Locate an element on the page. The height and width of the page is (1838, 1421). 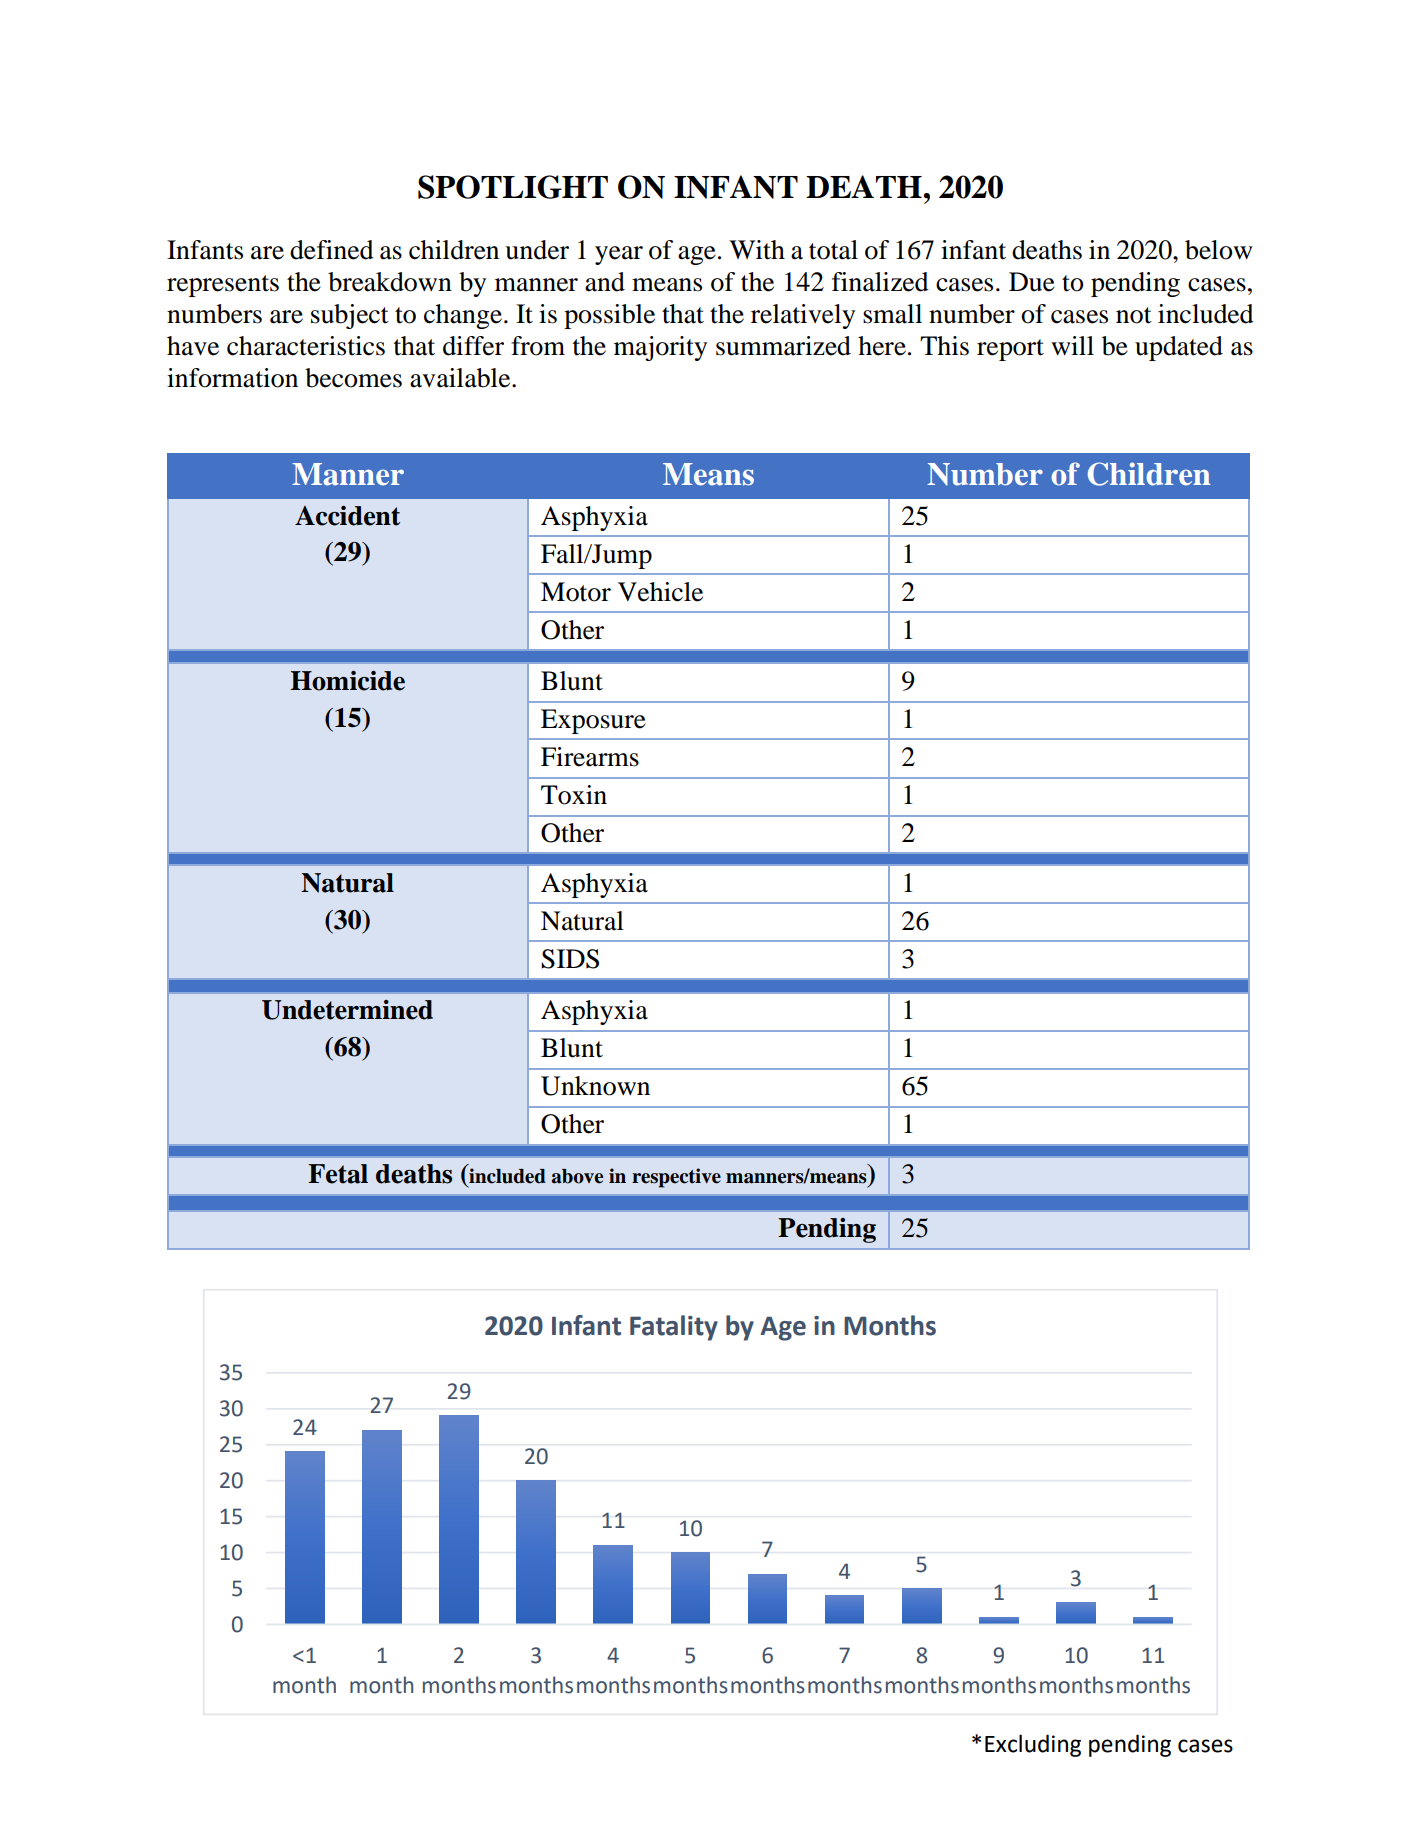
With is located at coordinates (757, 250).
